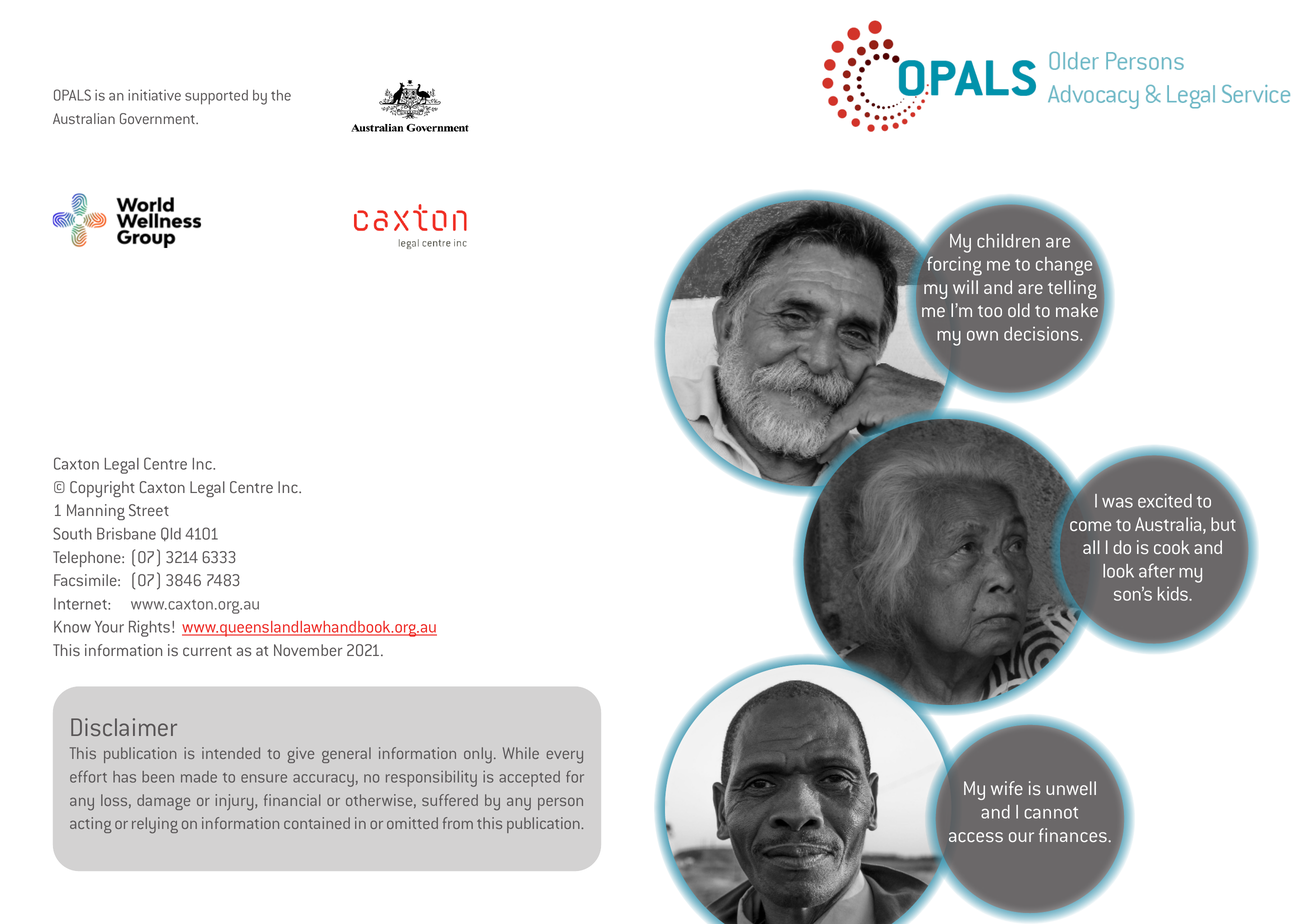  Describe the element at coordinates (236, 802) in the document. I see `injury` at that location.
